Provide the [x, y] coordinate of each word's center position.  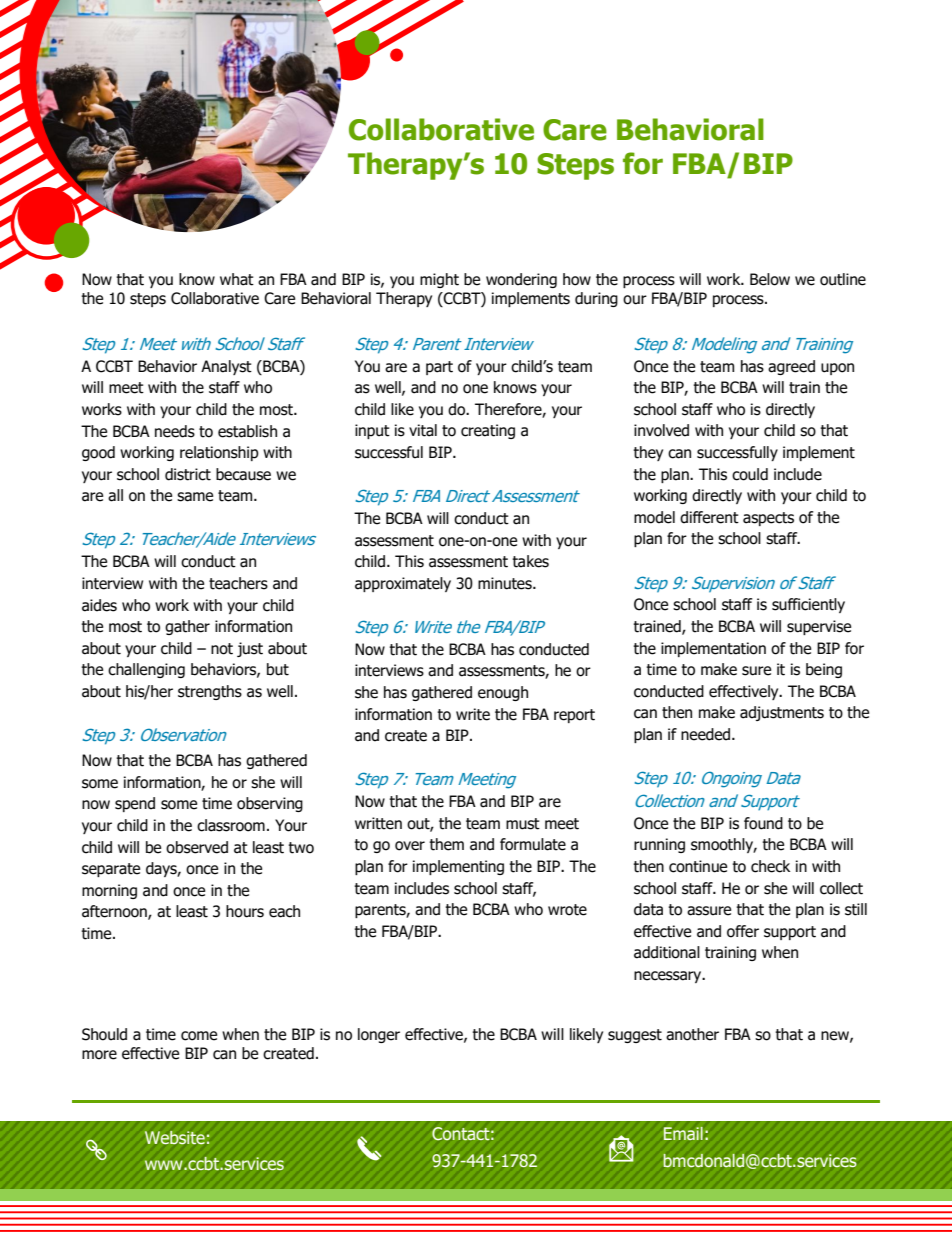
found [763, 823]
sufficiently [808, 605]
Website [175, 1137]
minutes [506, 583]
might [439, 280]
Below [770, 279]
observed [197, 847]
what [237, 279]
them [446, 844]
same [195, 497]
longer [379, 1035]
